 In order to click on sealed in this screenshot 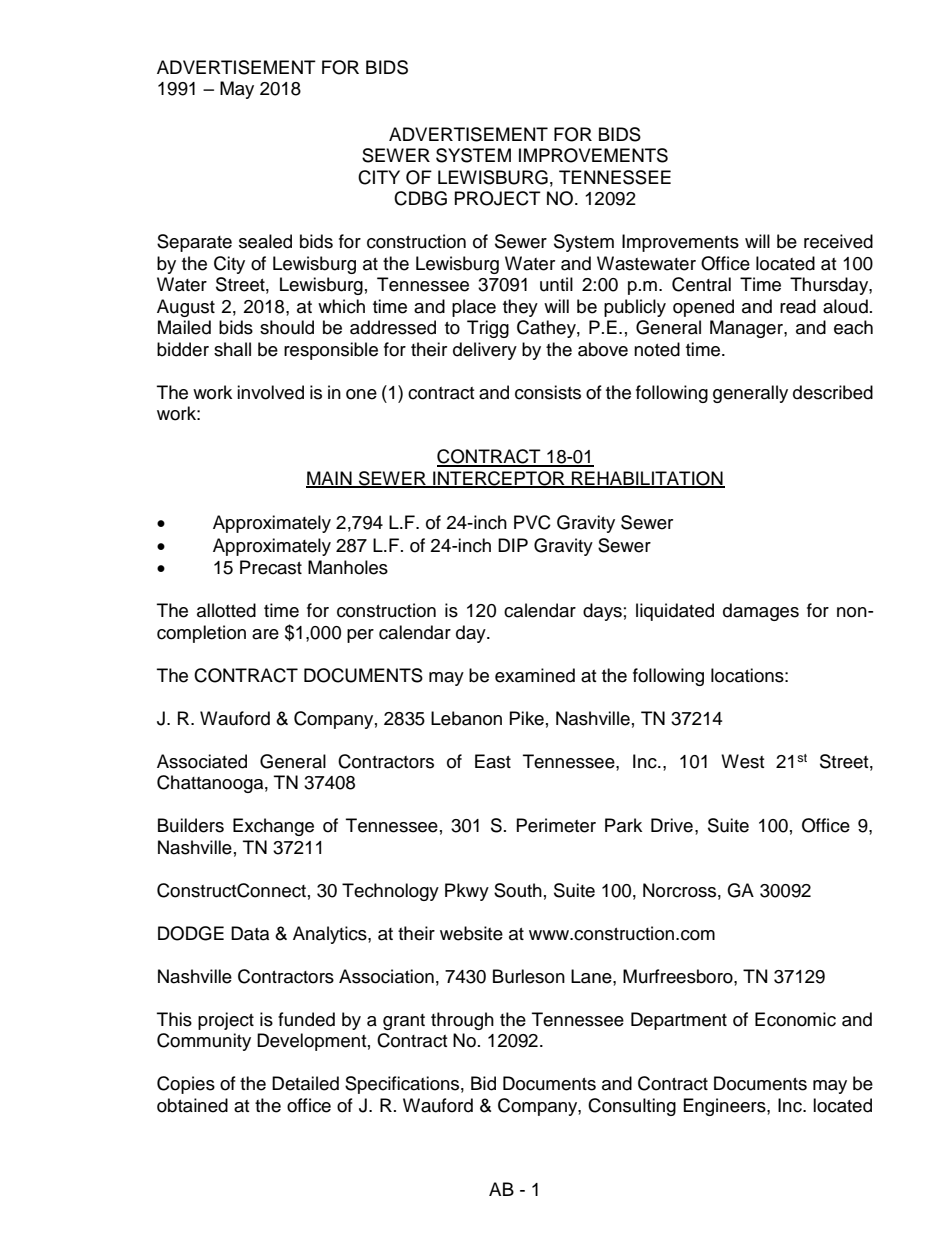, I will do `click(265, 241)`.
